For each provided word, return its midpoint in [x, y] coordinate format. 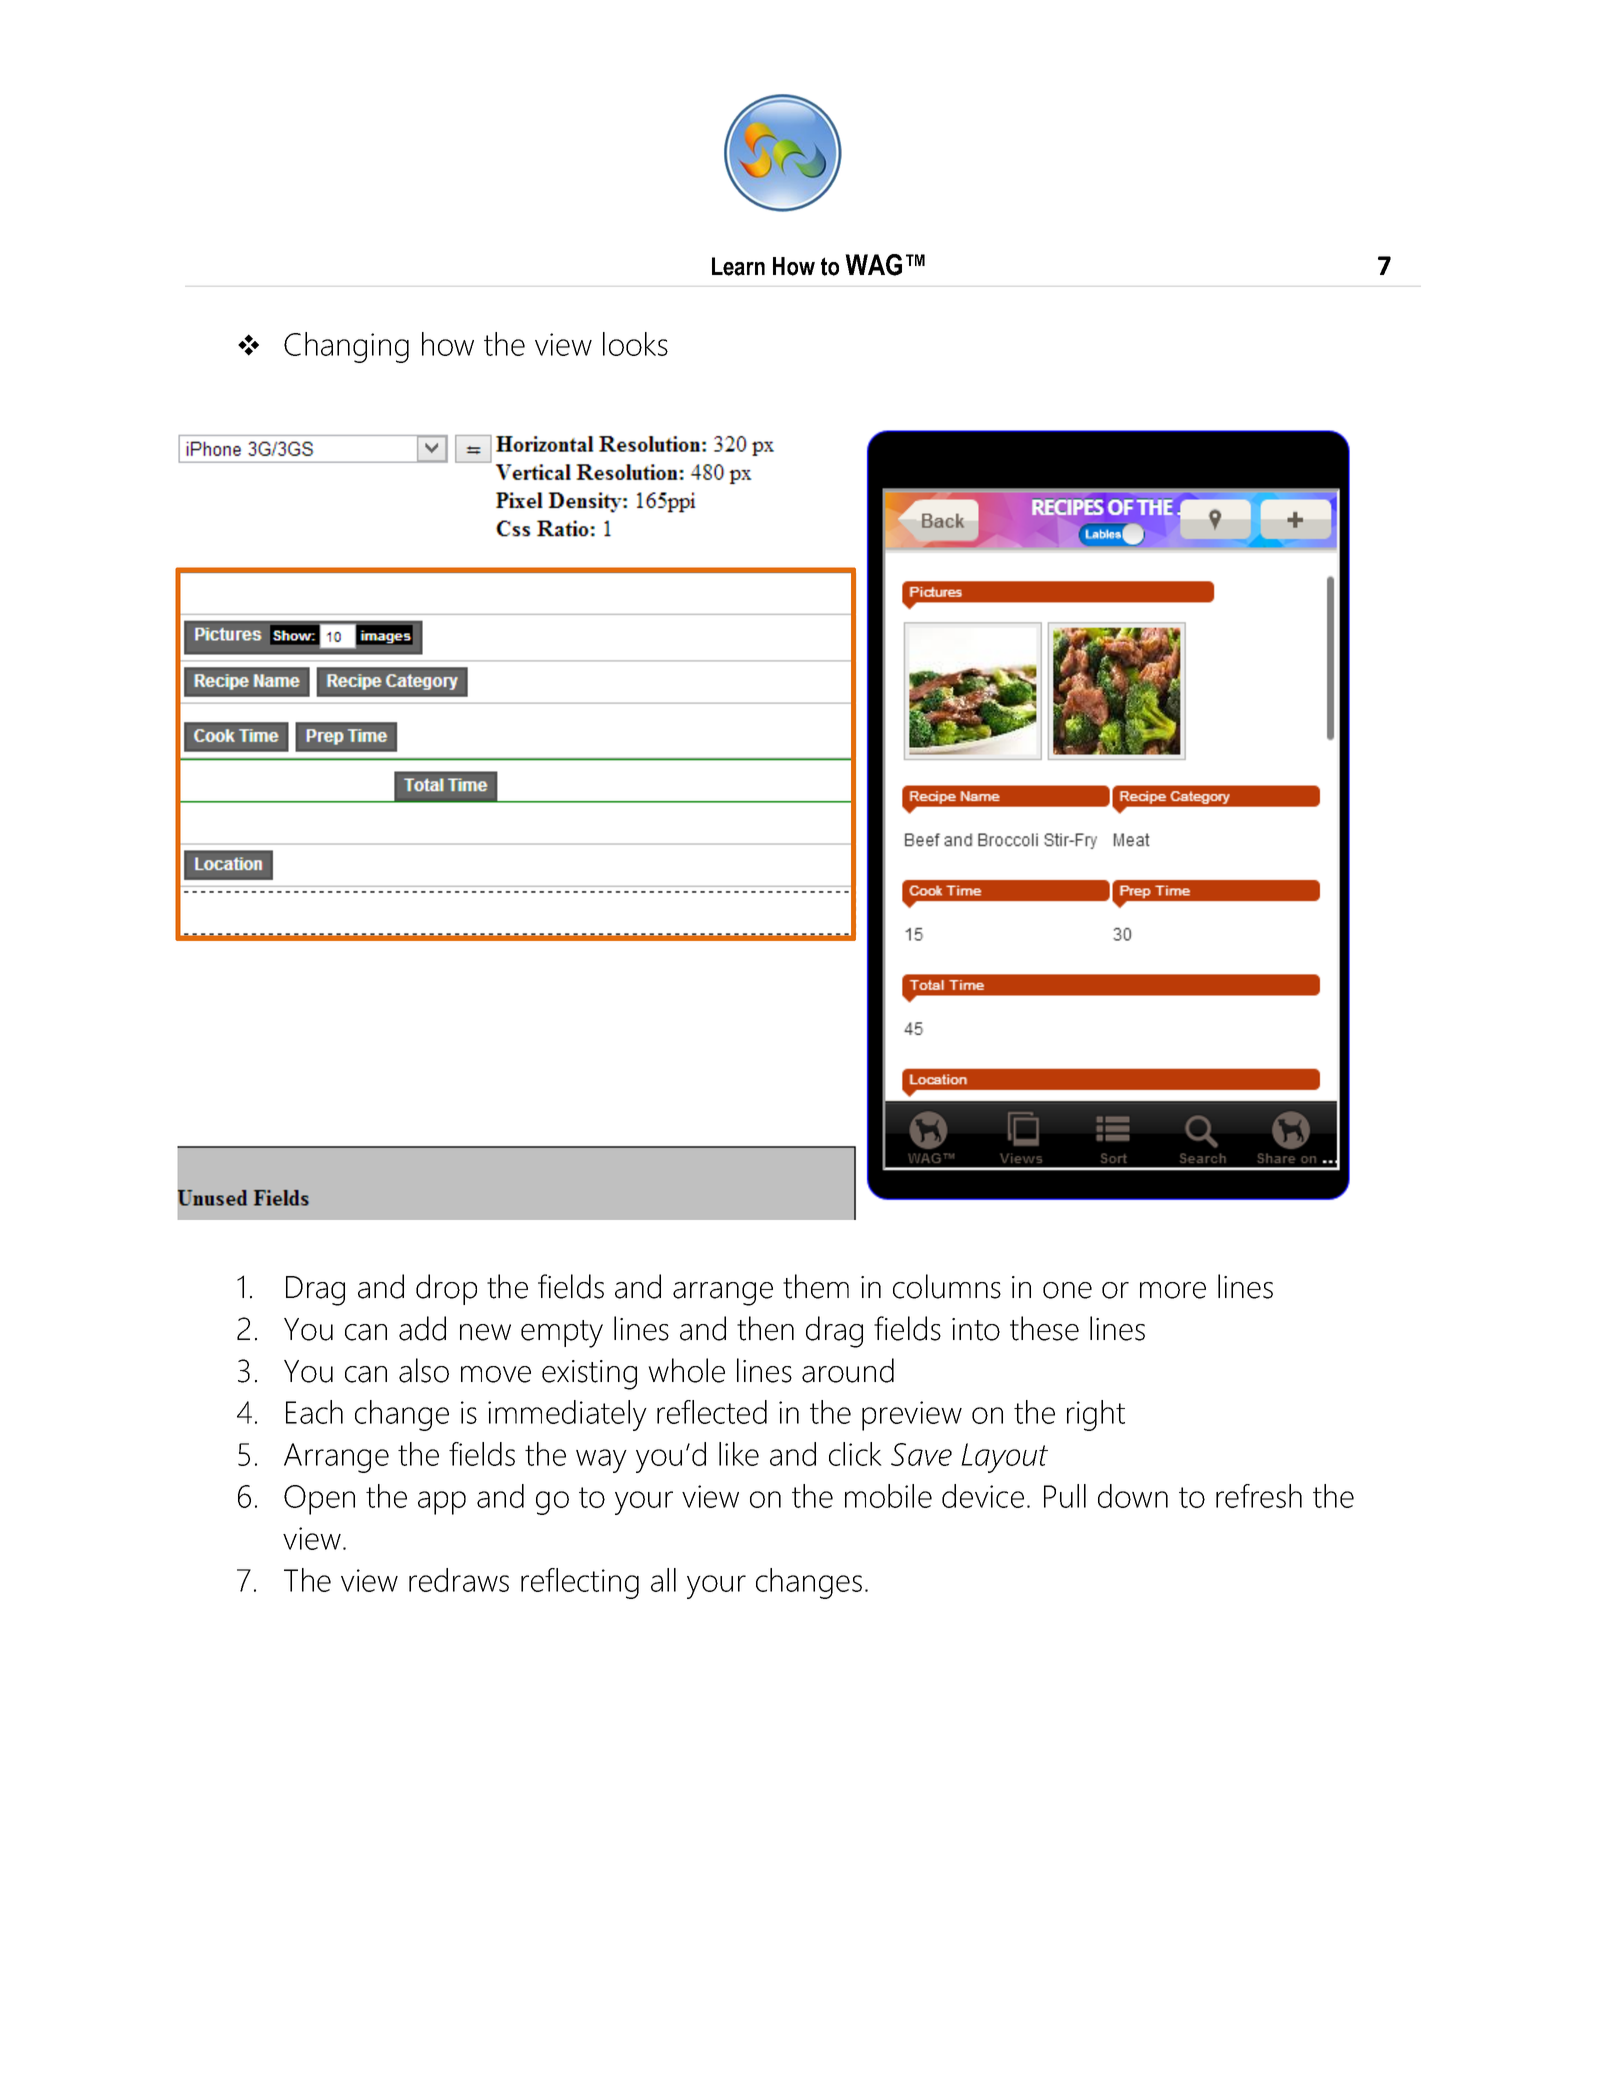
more [1173, 1290]
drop [446, 1289]
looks [635, 344]
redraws [459, 1580]
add [422, 1328]
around [848, 1370]
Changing [346, 347]
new [485, 1332]
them [816, 1286]
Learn [738, 266]
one [1067, 1290]
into [976, 1329]
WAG [873, 265]
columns [947, 1286]
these [1044, 1328]
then [765, 1328]
